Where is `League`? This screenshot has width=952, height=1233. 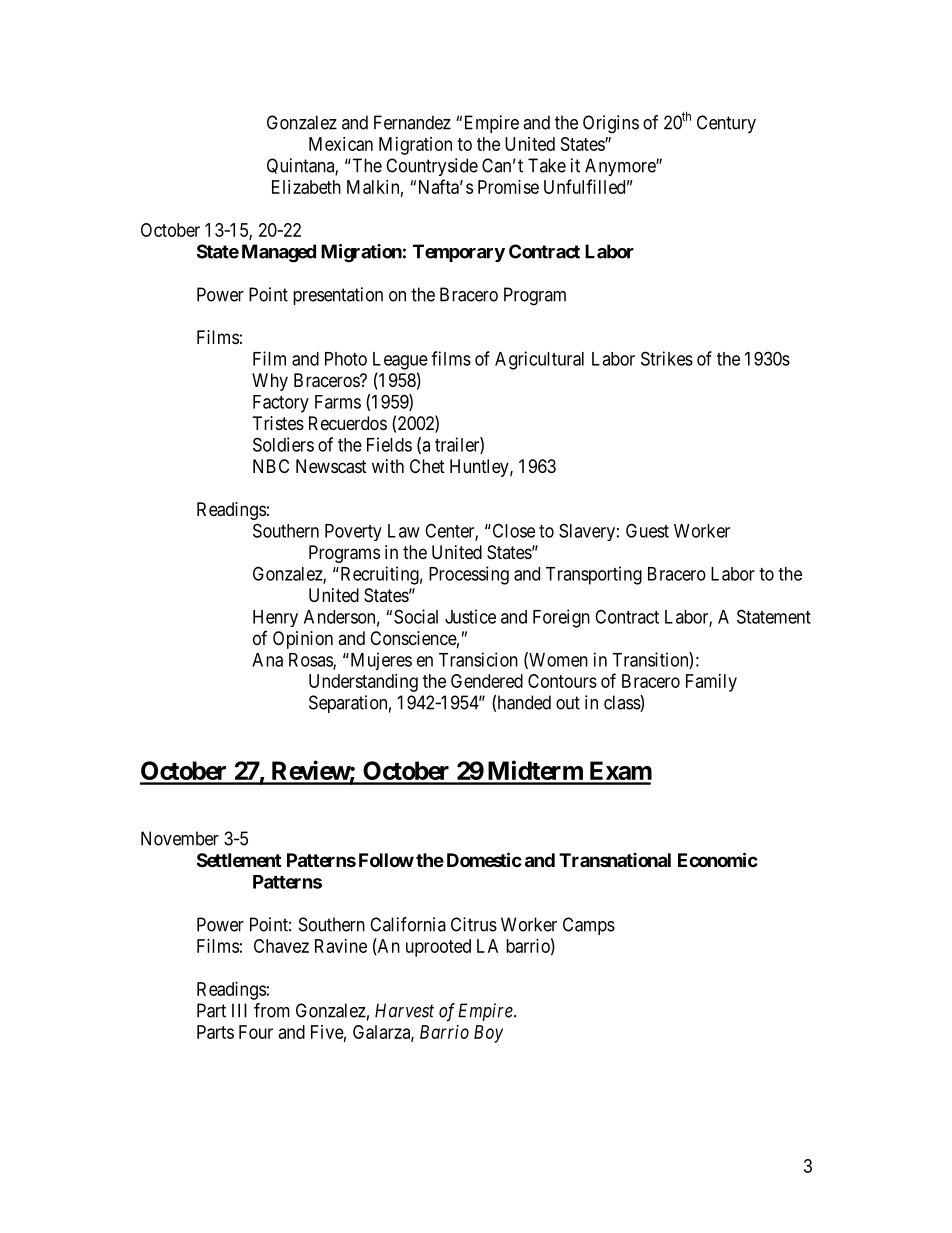
League is located at coordinates (400, 361).
